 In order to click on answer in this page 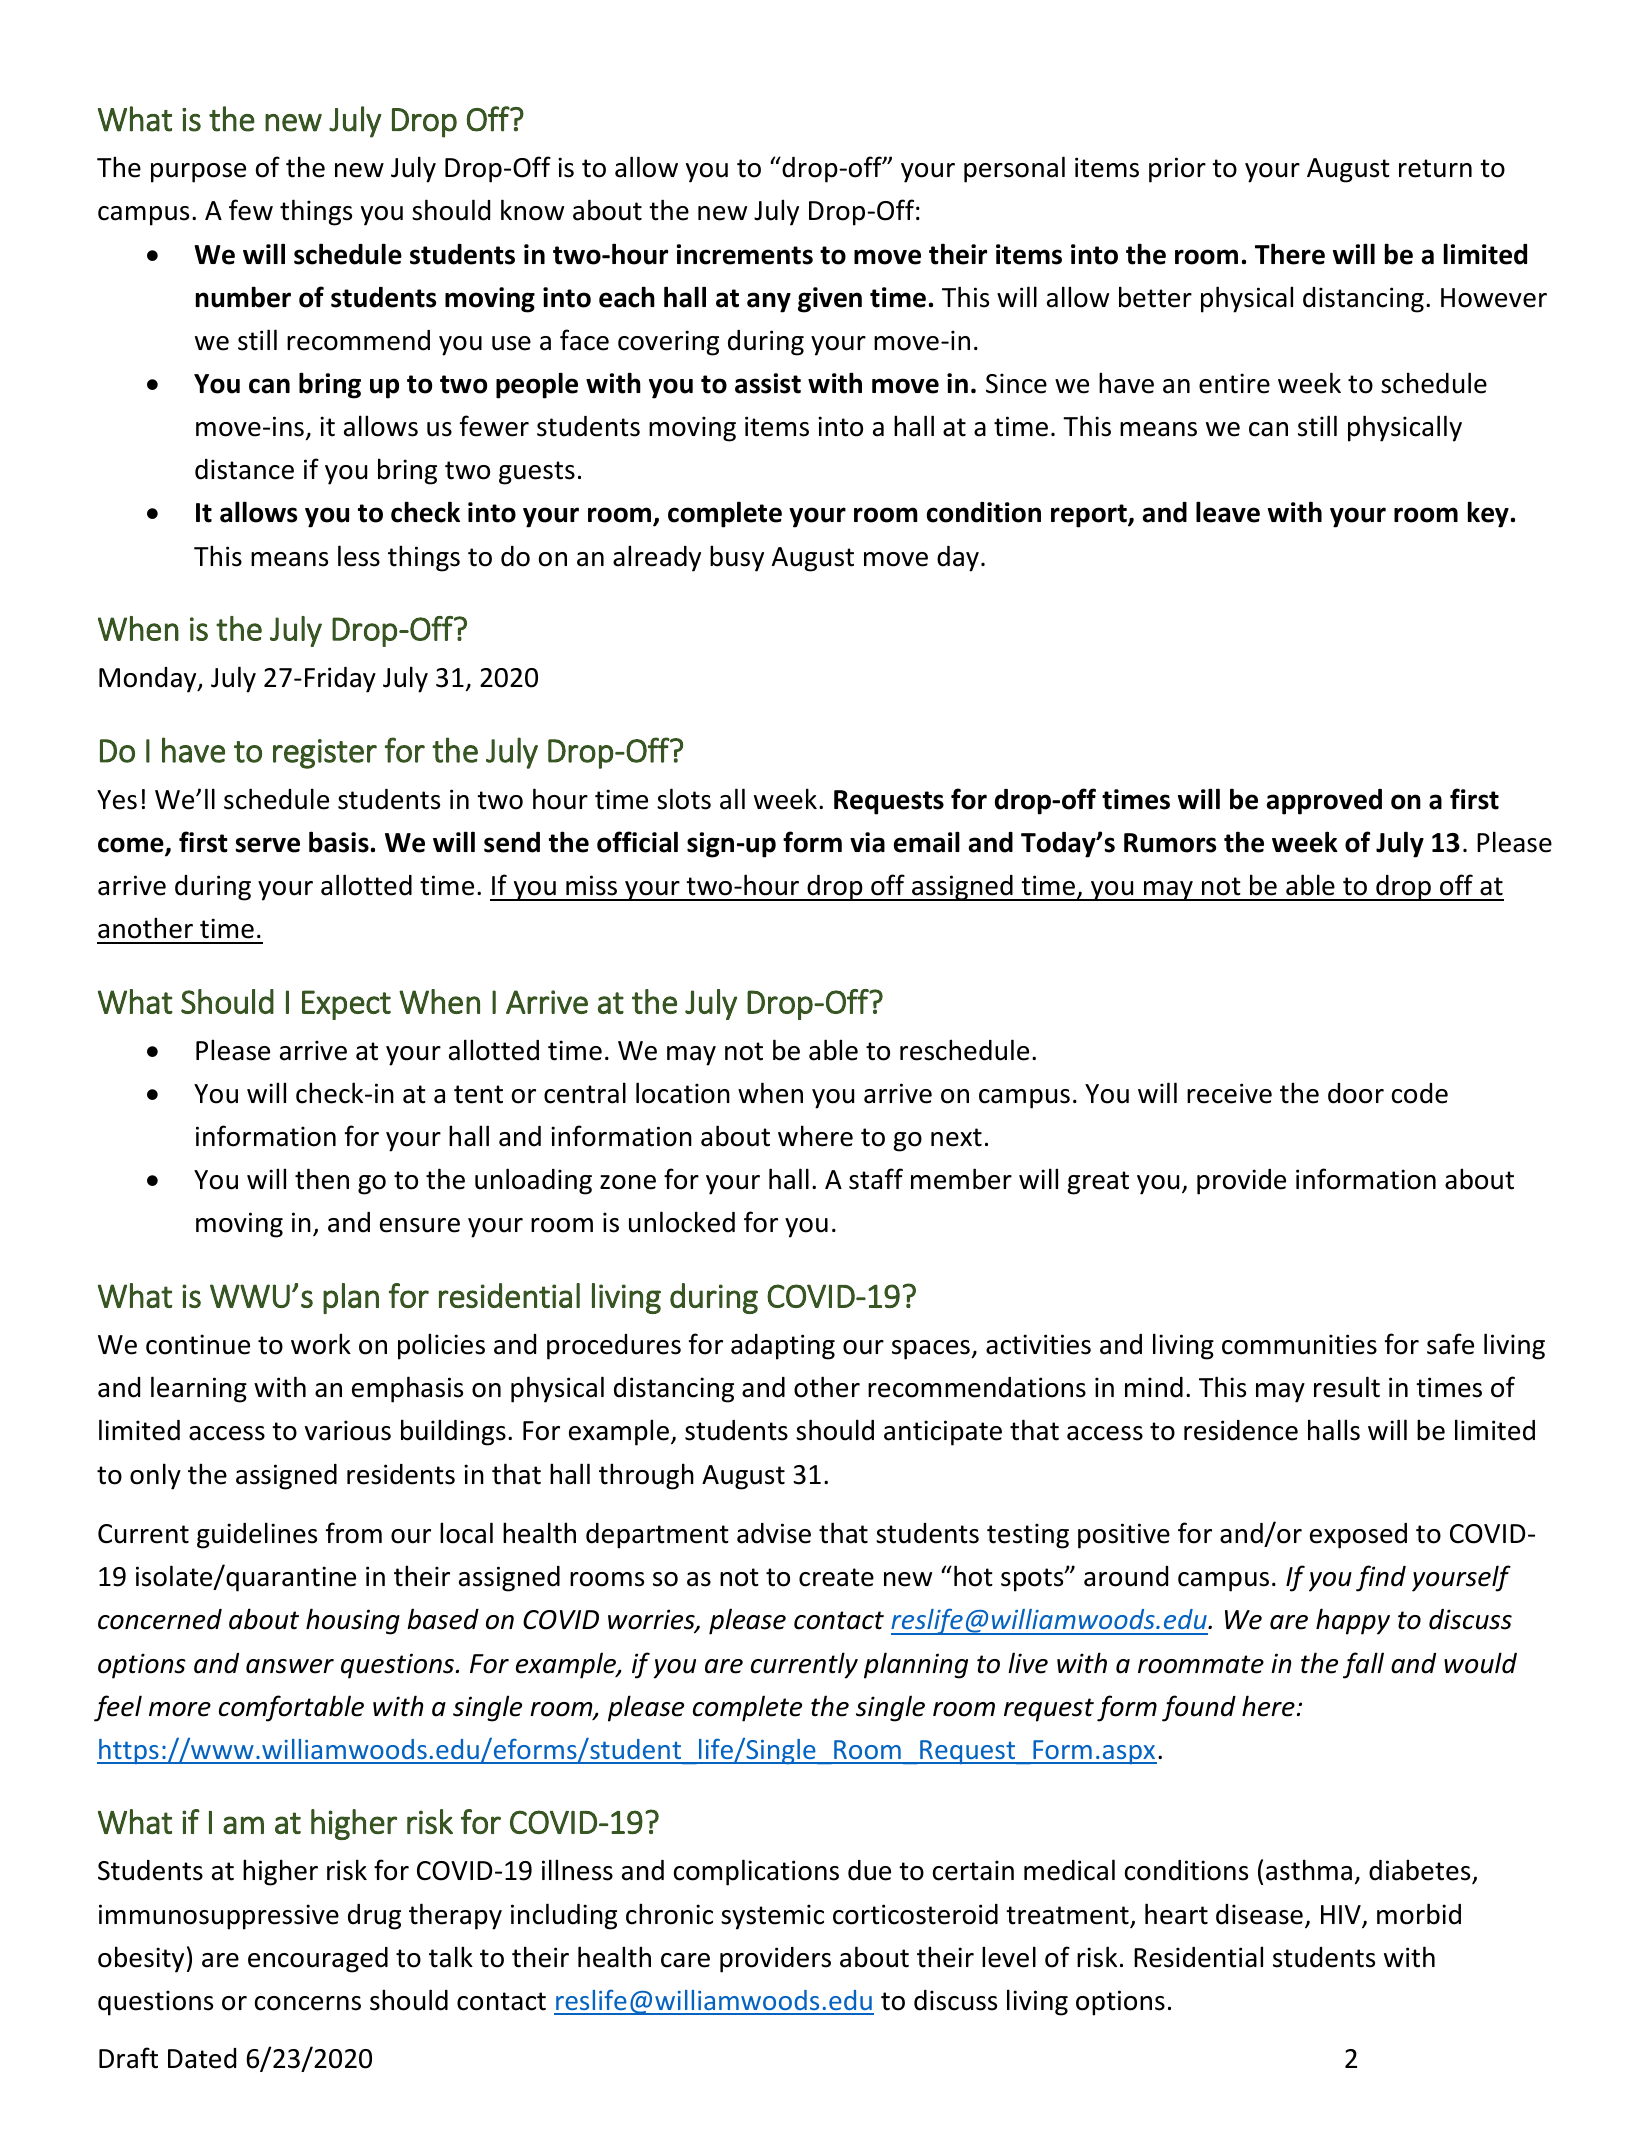, I will do `click(290, 1666)`.
